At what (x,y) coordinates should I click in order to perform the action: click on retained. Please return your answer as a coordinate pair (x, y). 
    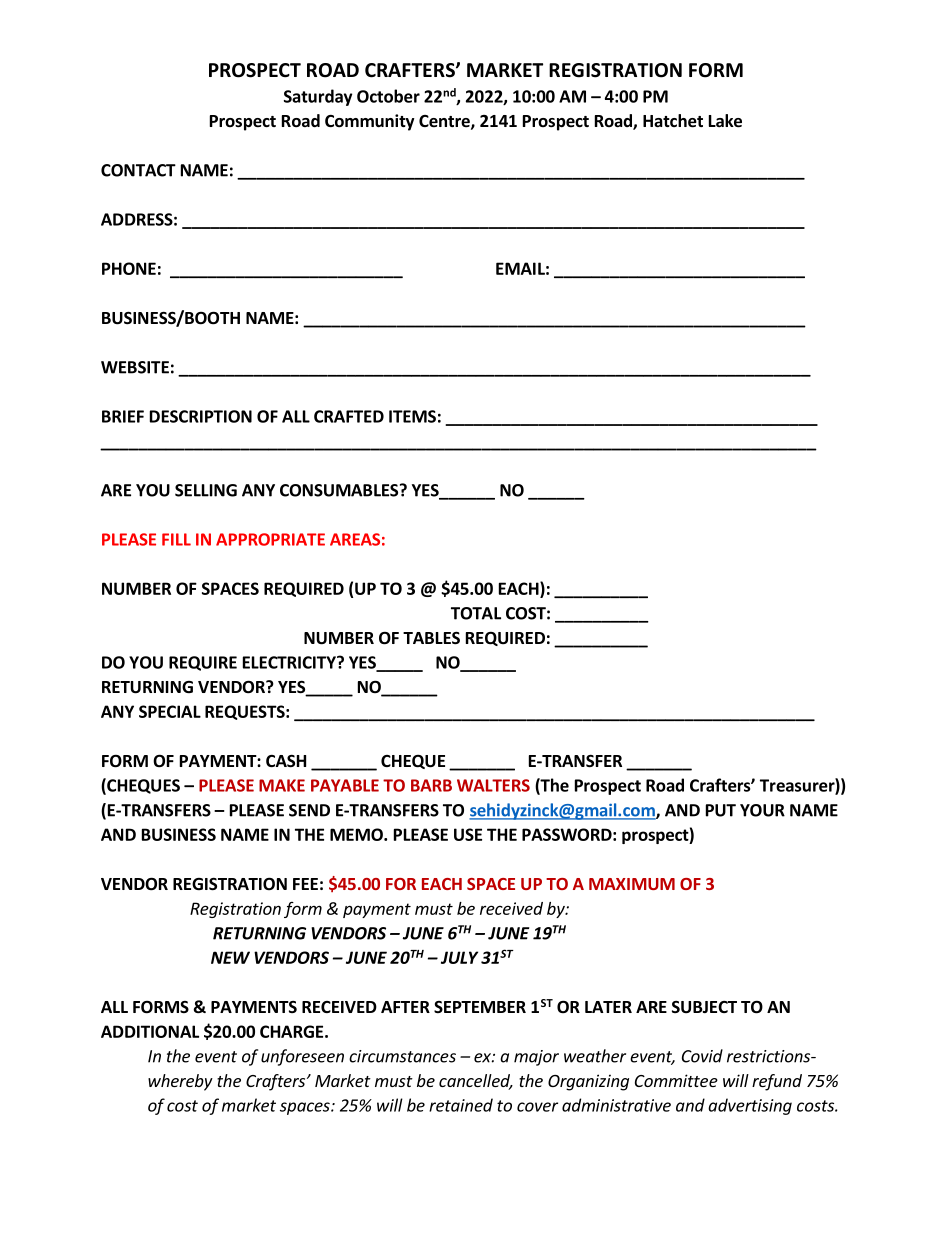
    Looking at the image, I should click on (461, 1105).
